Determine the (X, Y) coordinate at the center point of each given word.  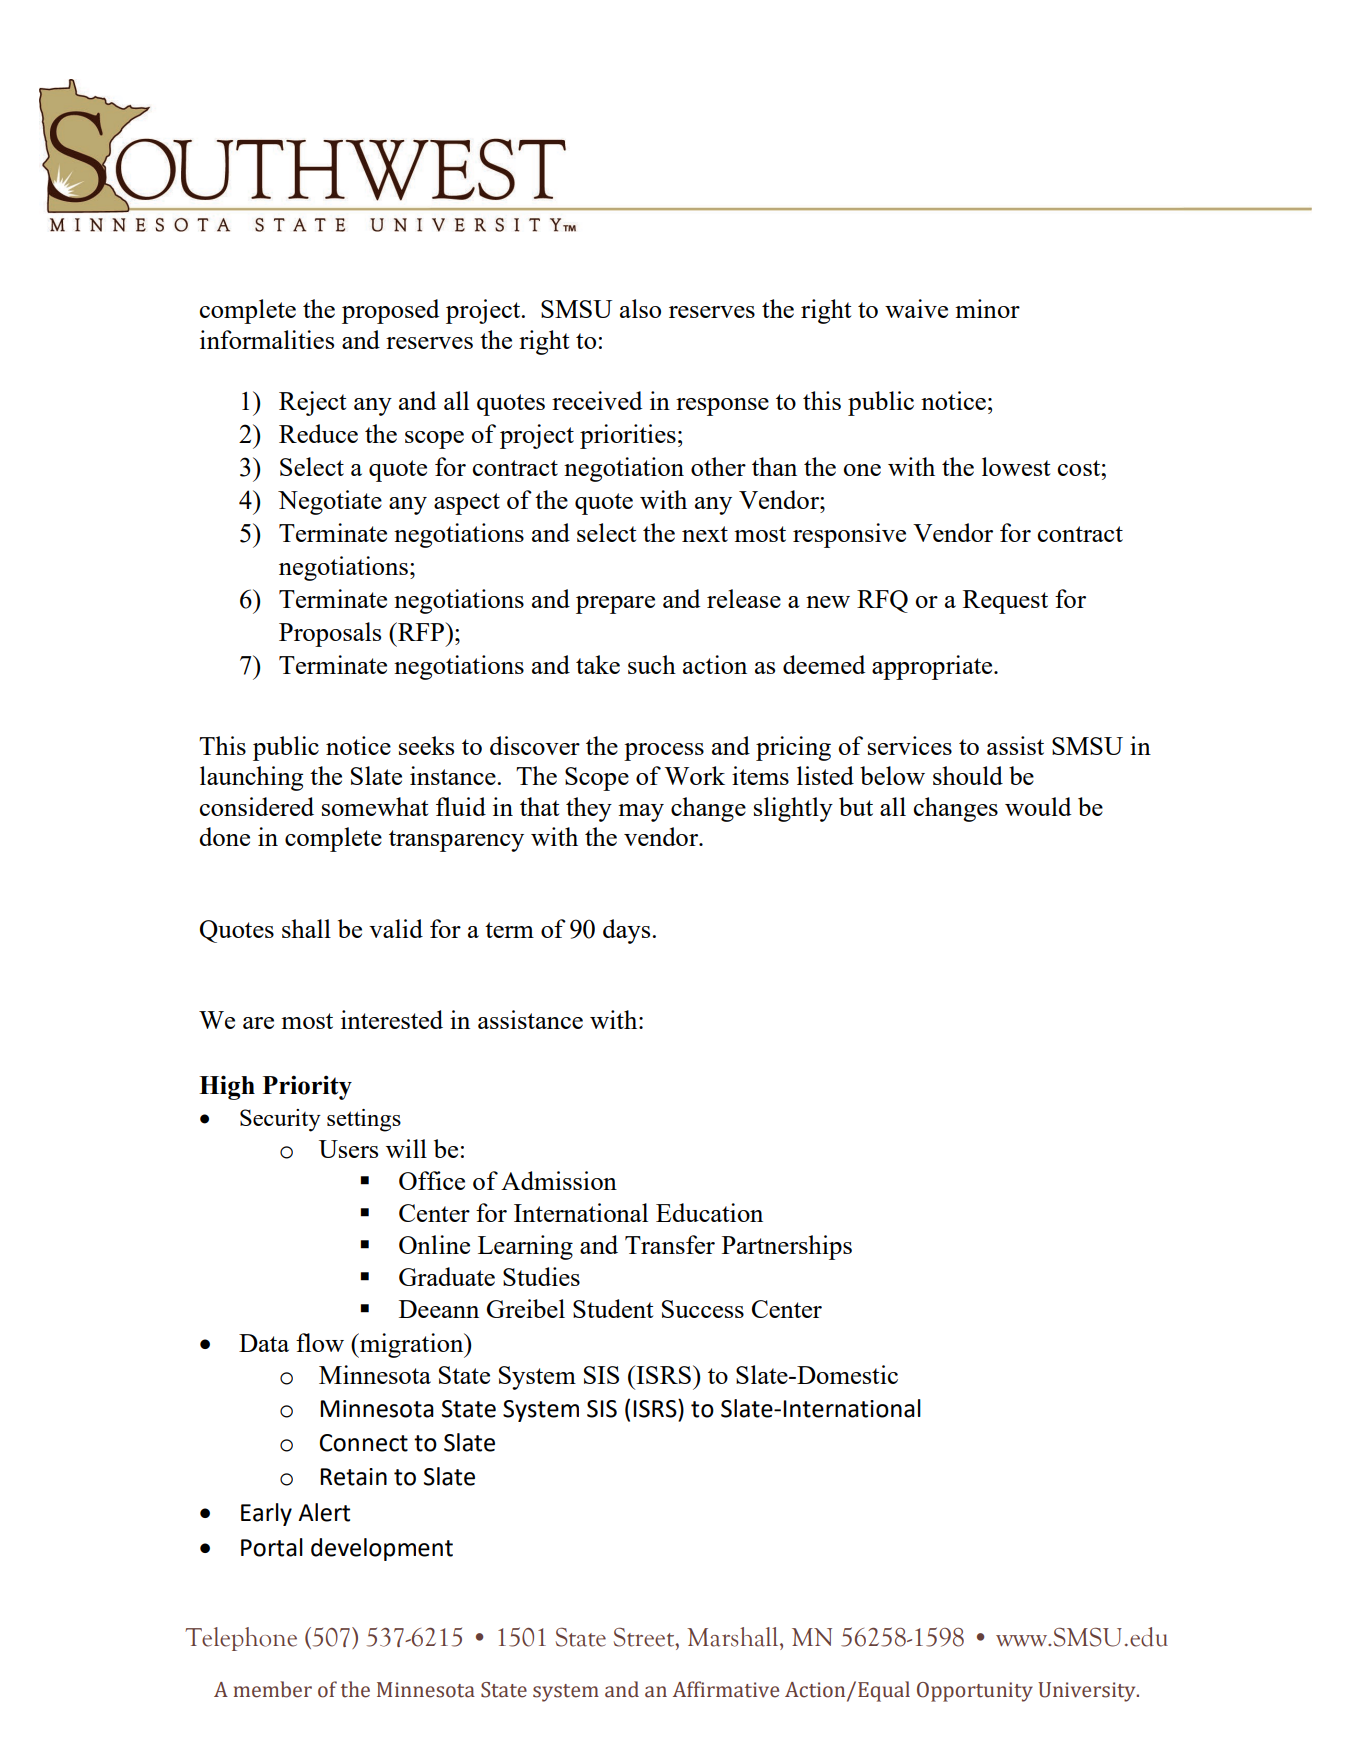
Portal (272, 1547)
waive (916, 308)
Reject (313, 403)
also (640, 308)
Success (703, 1309)
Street (645, 1637)
